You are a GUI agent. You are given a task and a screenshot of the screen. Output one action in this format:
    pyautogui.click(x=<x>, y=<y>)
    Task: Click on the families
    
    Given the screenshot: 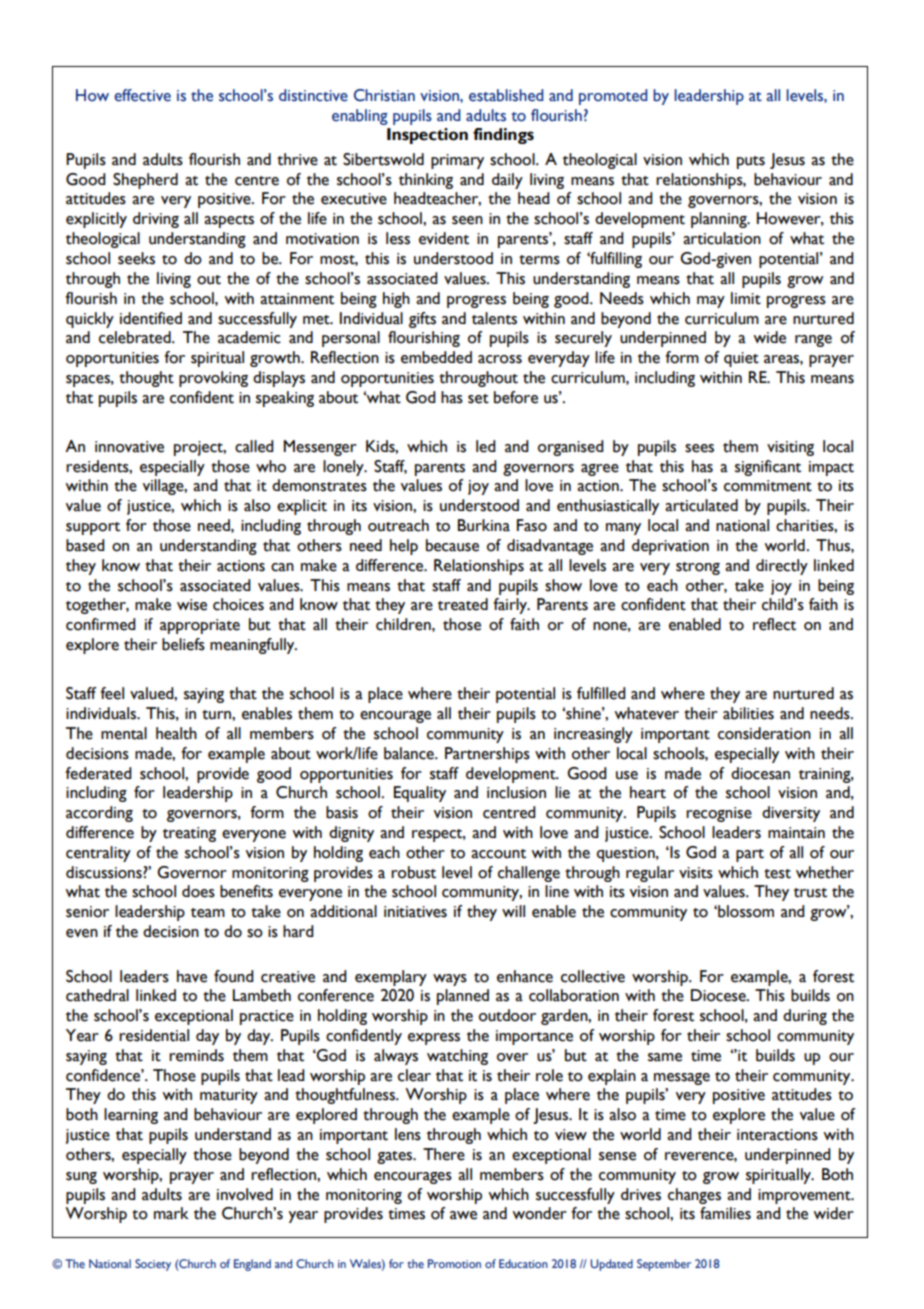 What is the action you would take?
    pyautogui.click(x=725, y=1213)
